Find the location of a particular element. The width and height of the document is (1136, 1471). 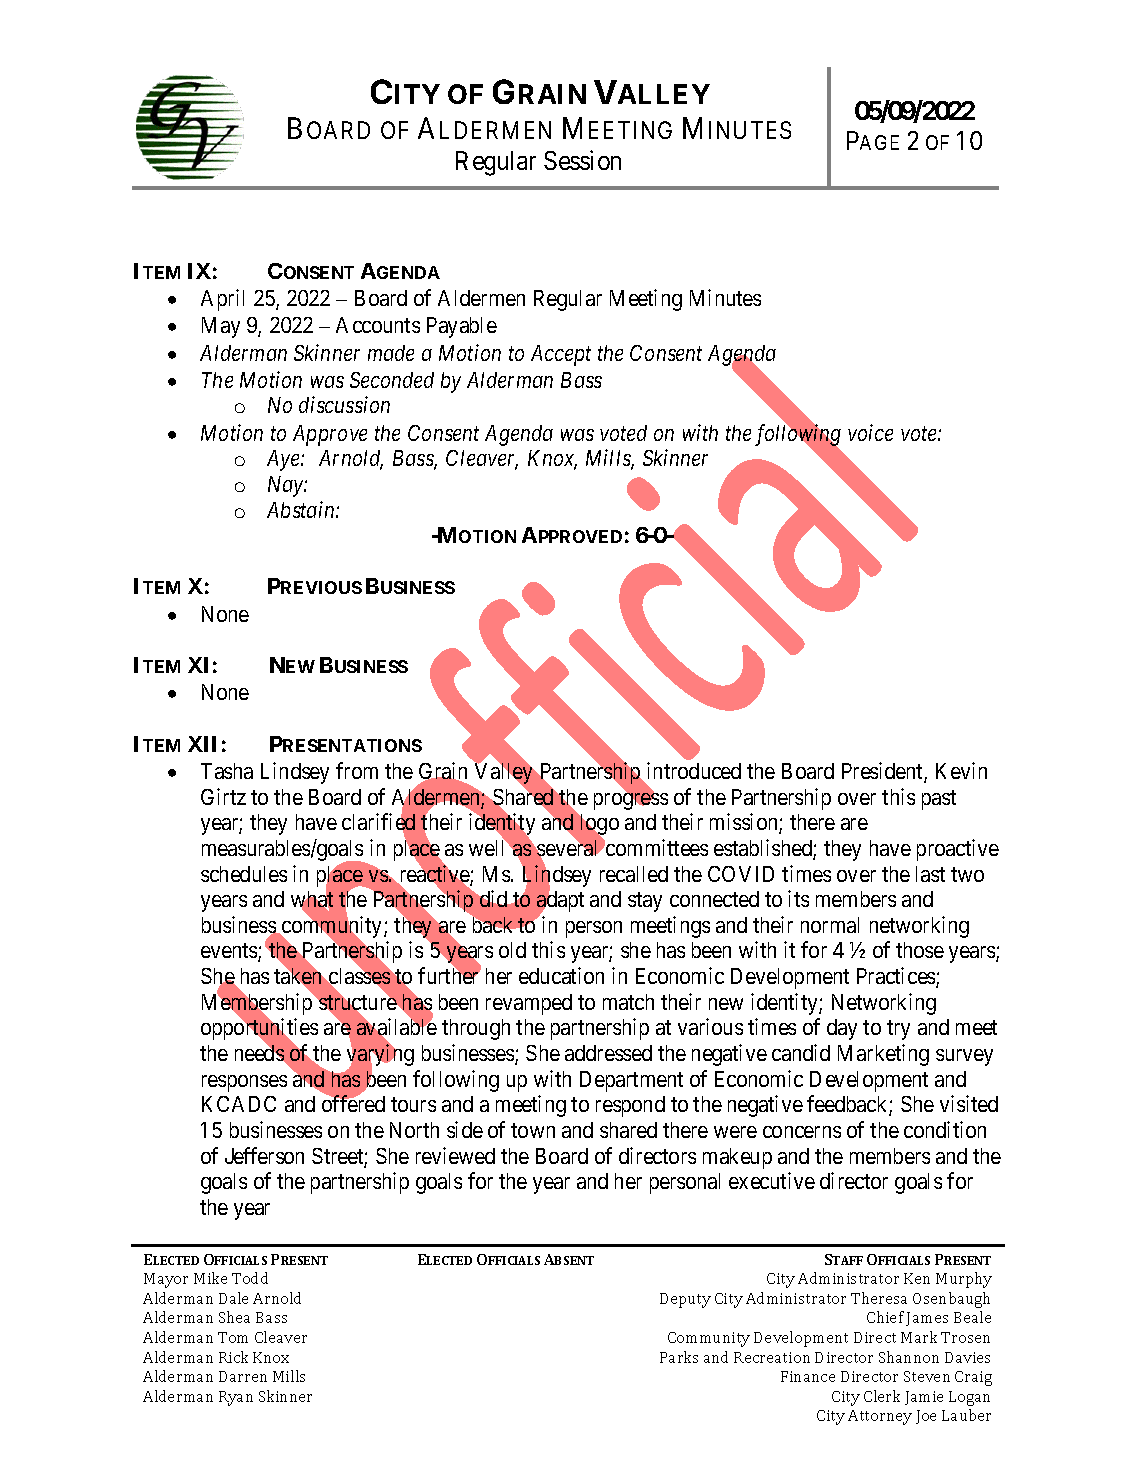

Tasha is located at coordinates (227, 771).
